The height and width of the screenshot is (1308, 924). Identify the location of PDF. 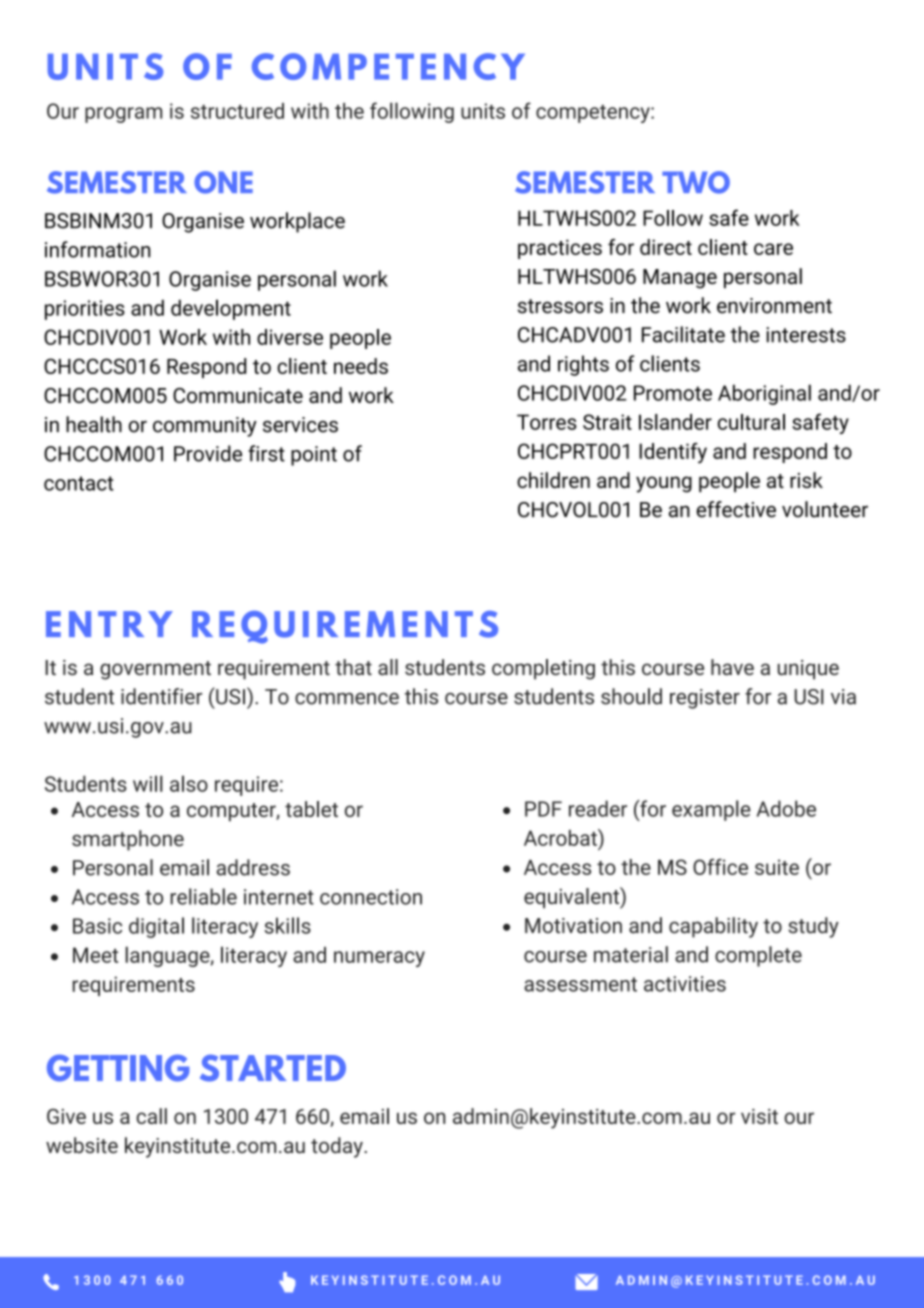
(543, 809).
